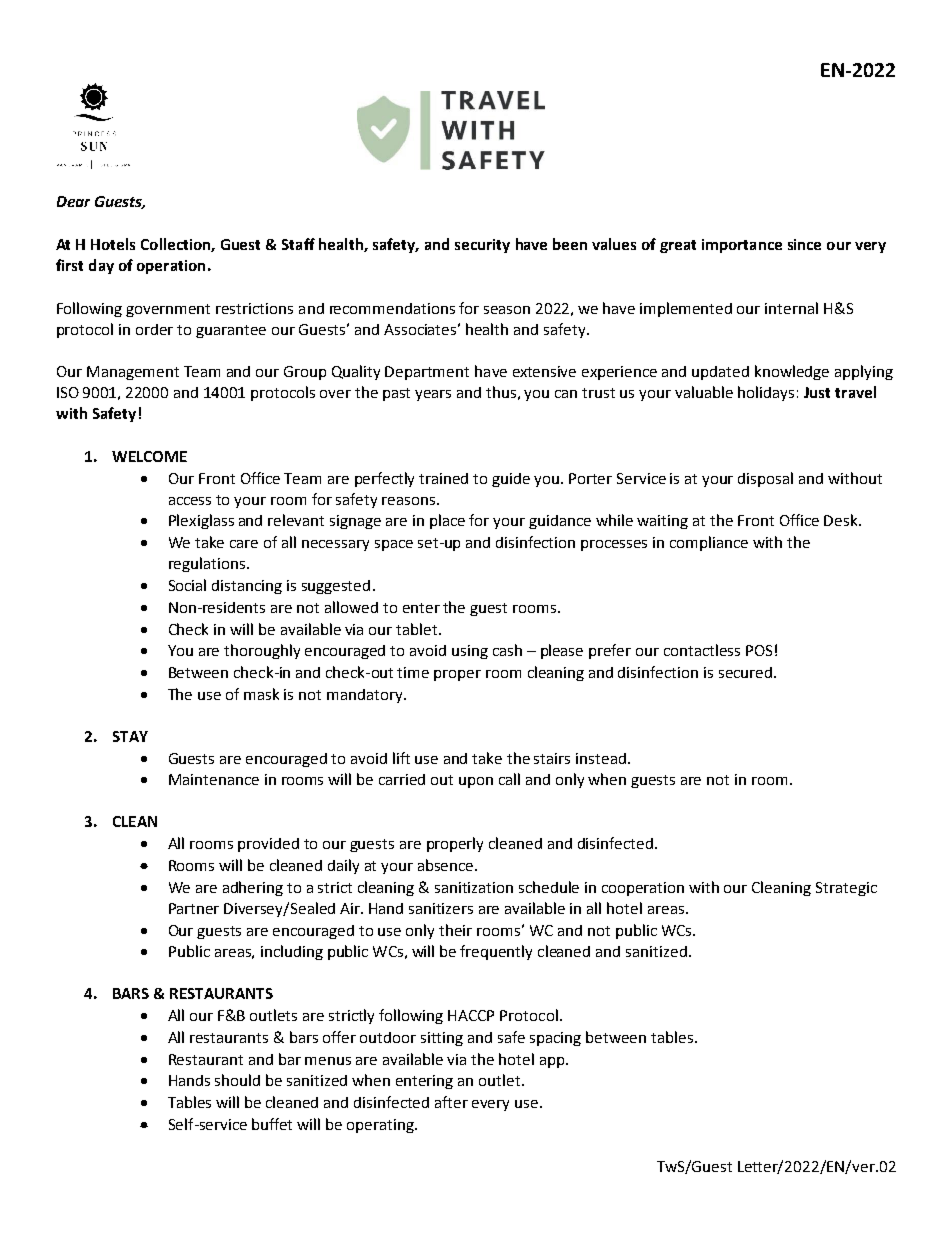 The width and height of the screenshot is (952, 1233). What do you see at coordinates (194, 908) in the screenshot?
I see `Partner` at bounding box center [194, 908].
